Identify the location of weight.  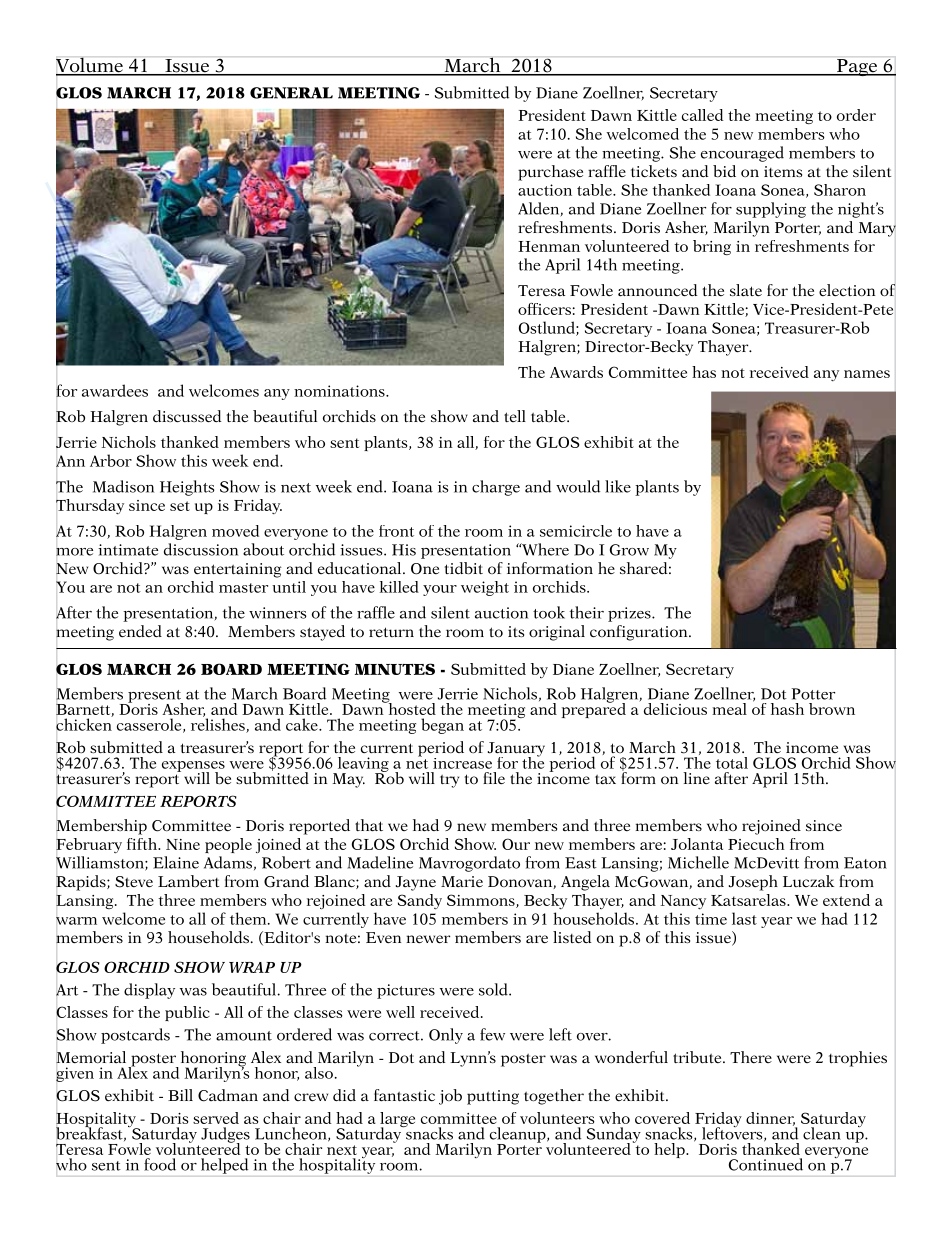
(485, 588).
